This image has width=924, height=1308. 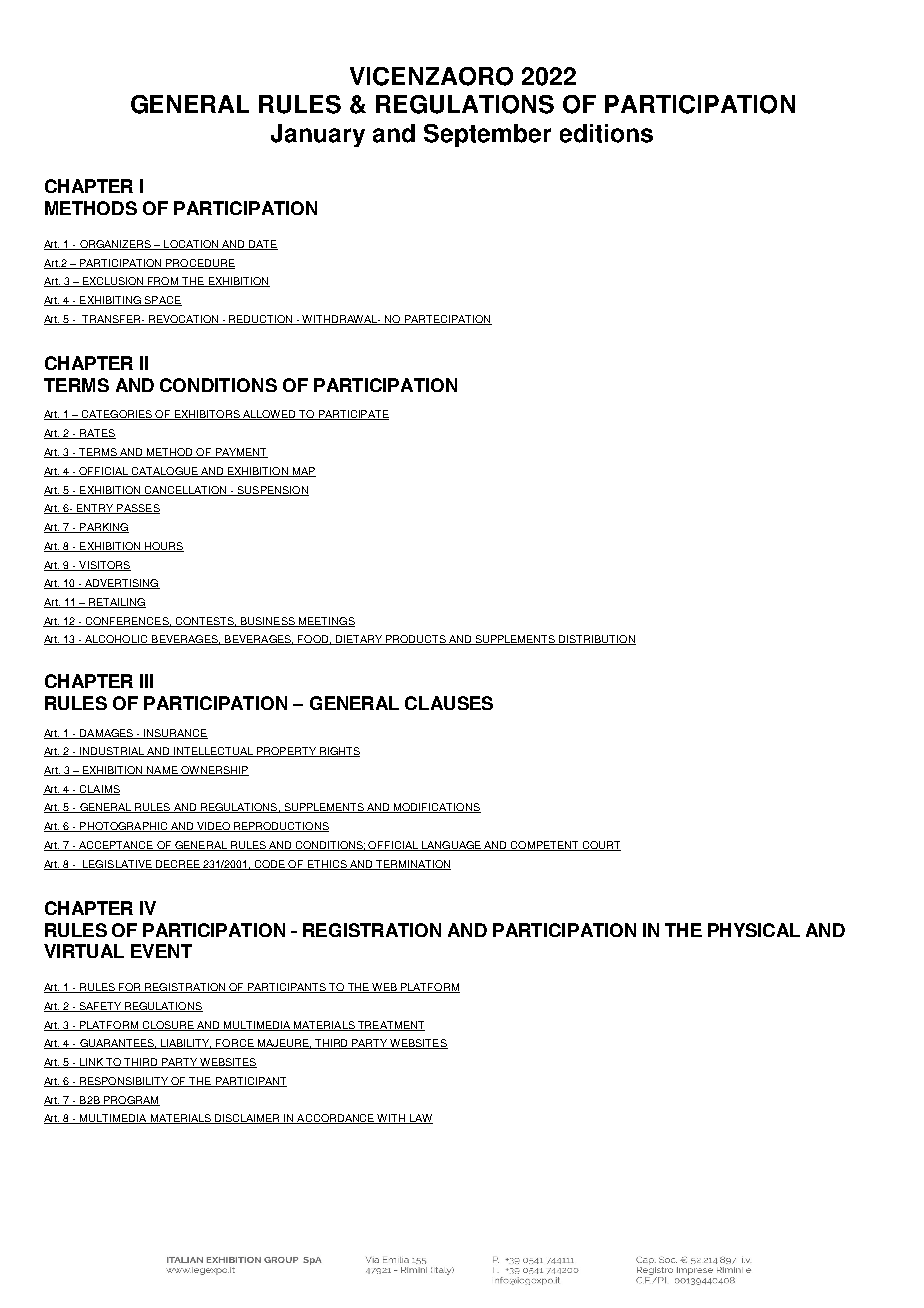 I want to click on September, so click(x=487, y=135).
